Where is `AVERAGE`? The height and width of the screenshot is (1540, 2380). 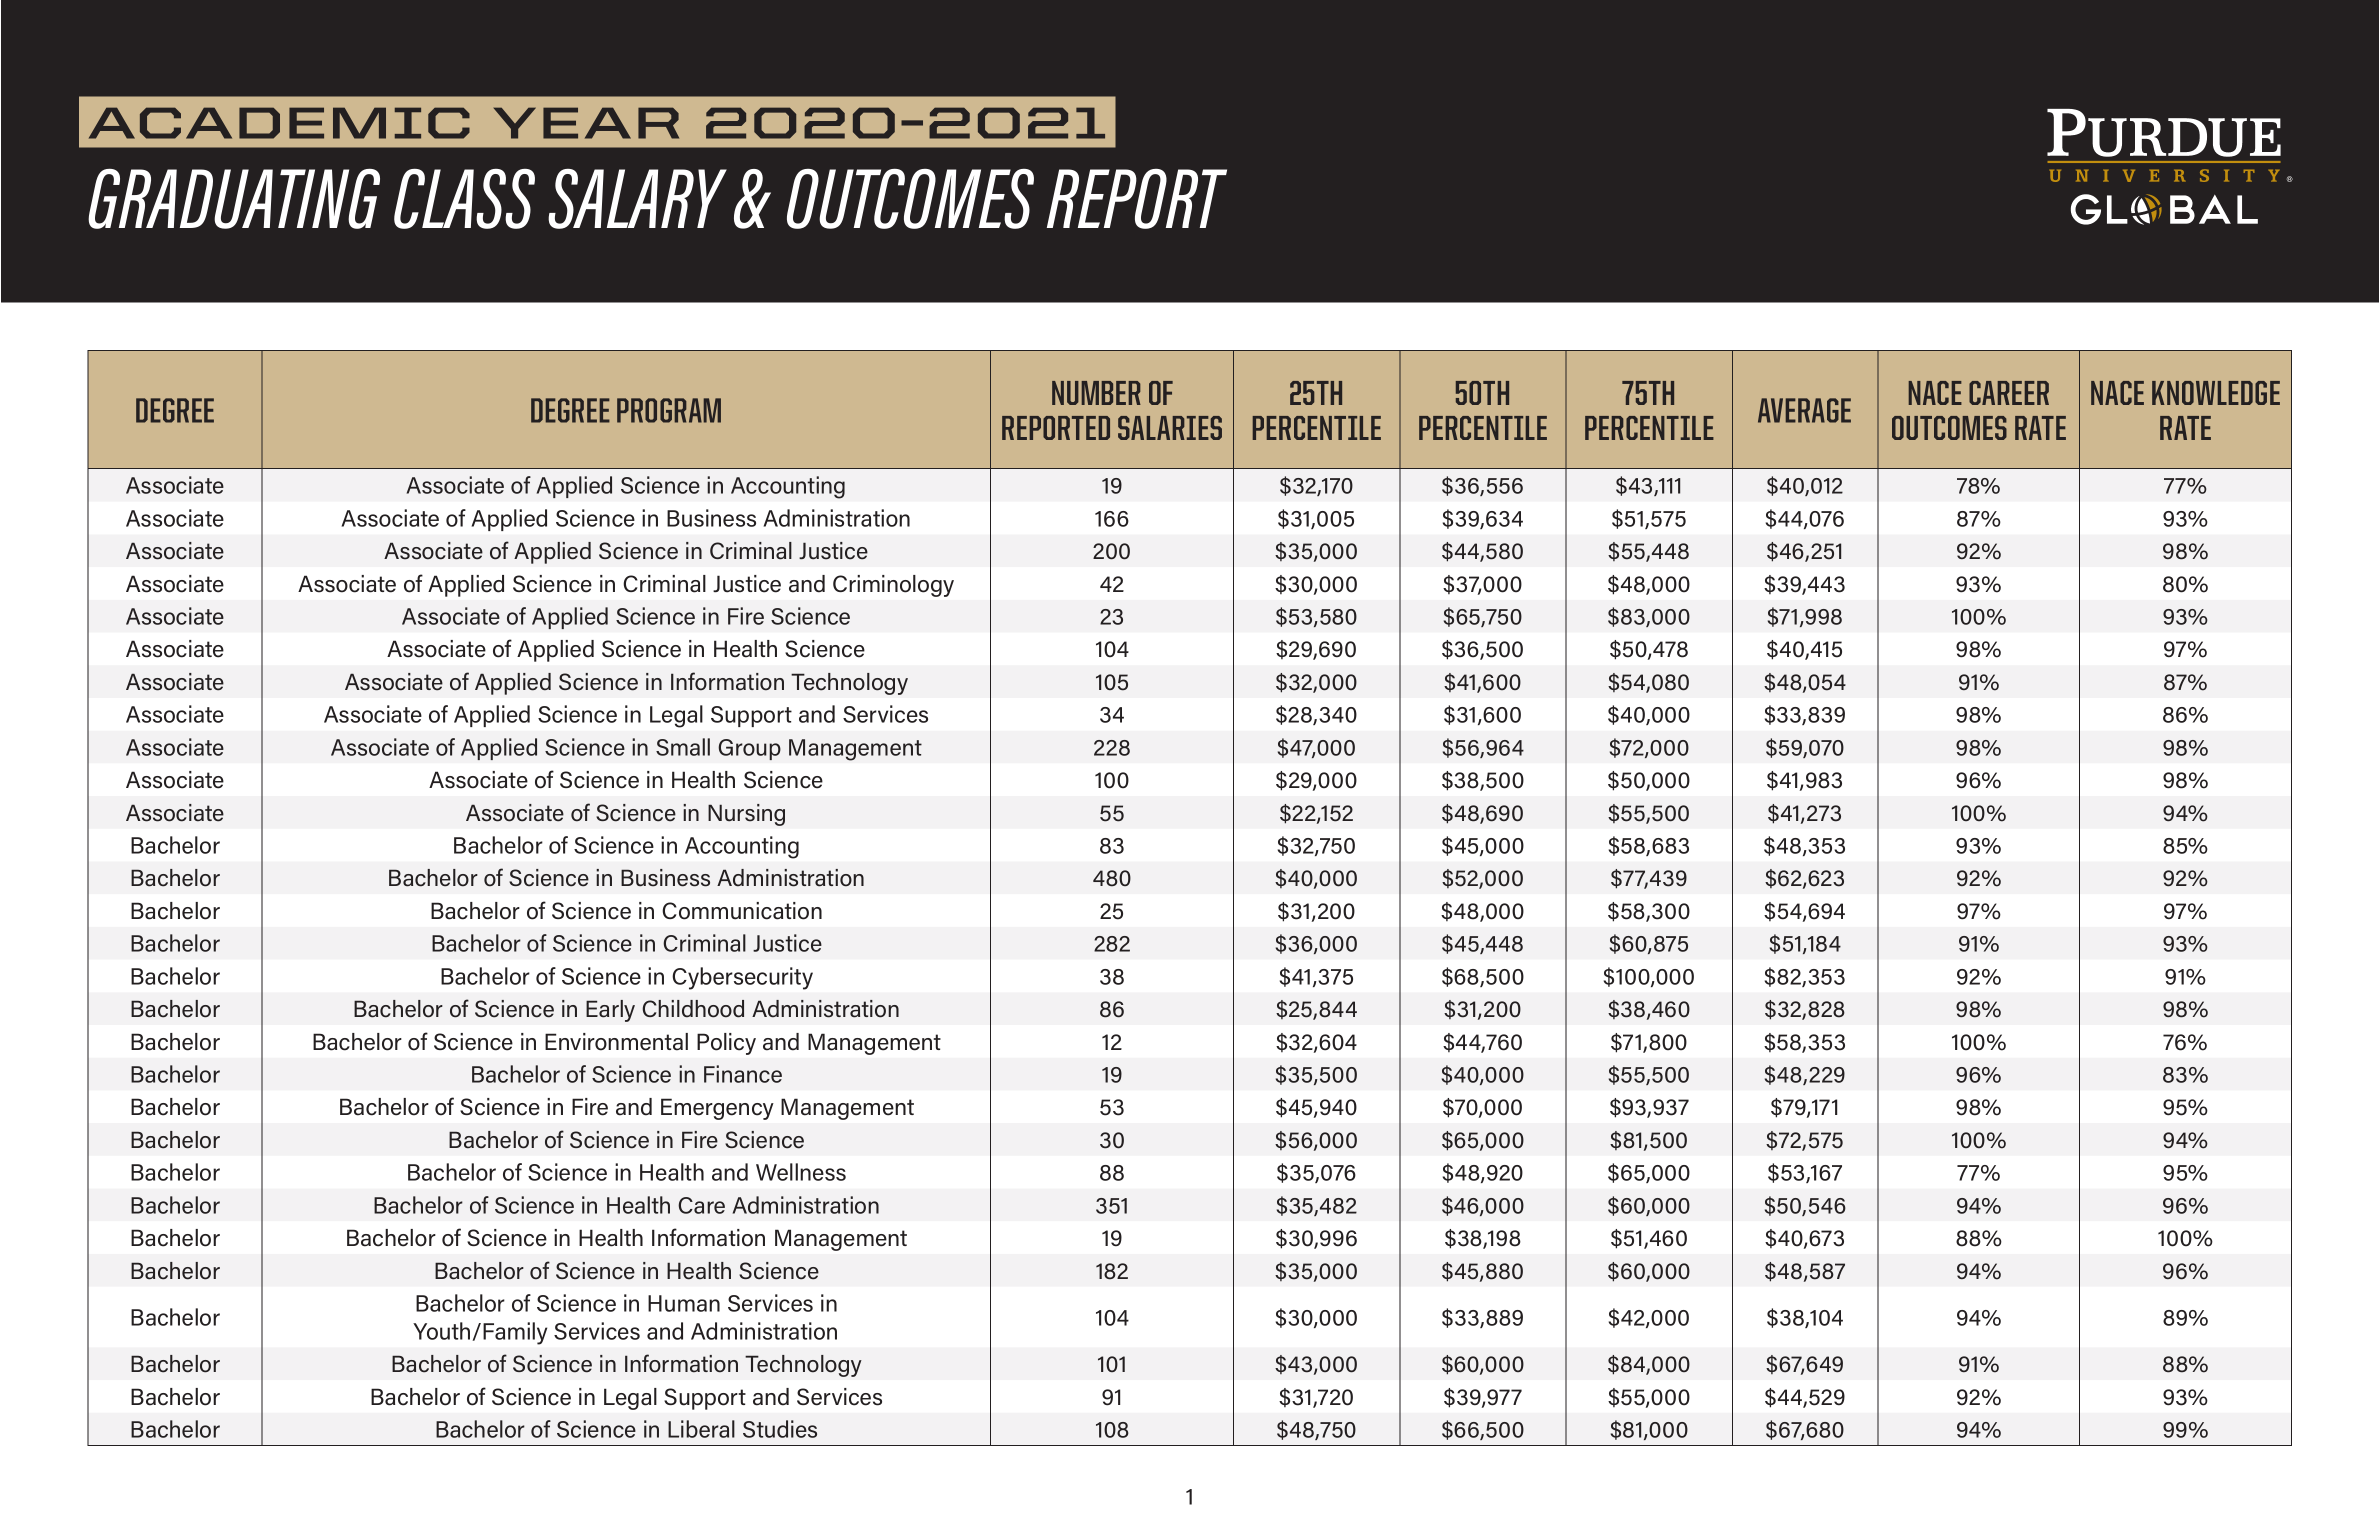 AVERAGE is located at coordinates (1804, 410).
